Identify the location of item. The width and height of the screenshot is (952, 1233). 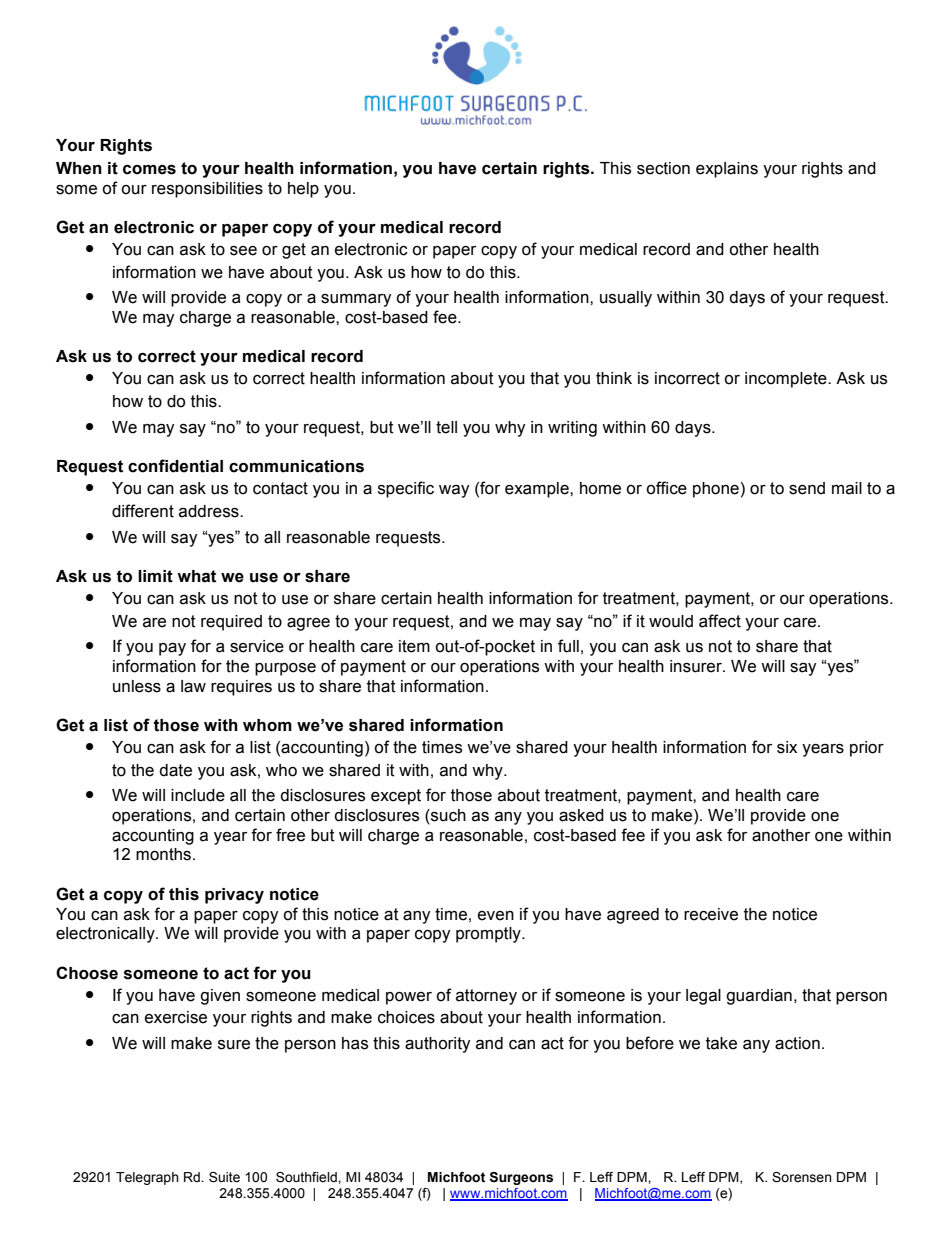
(414, 646).
